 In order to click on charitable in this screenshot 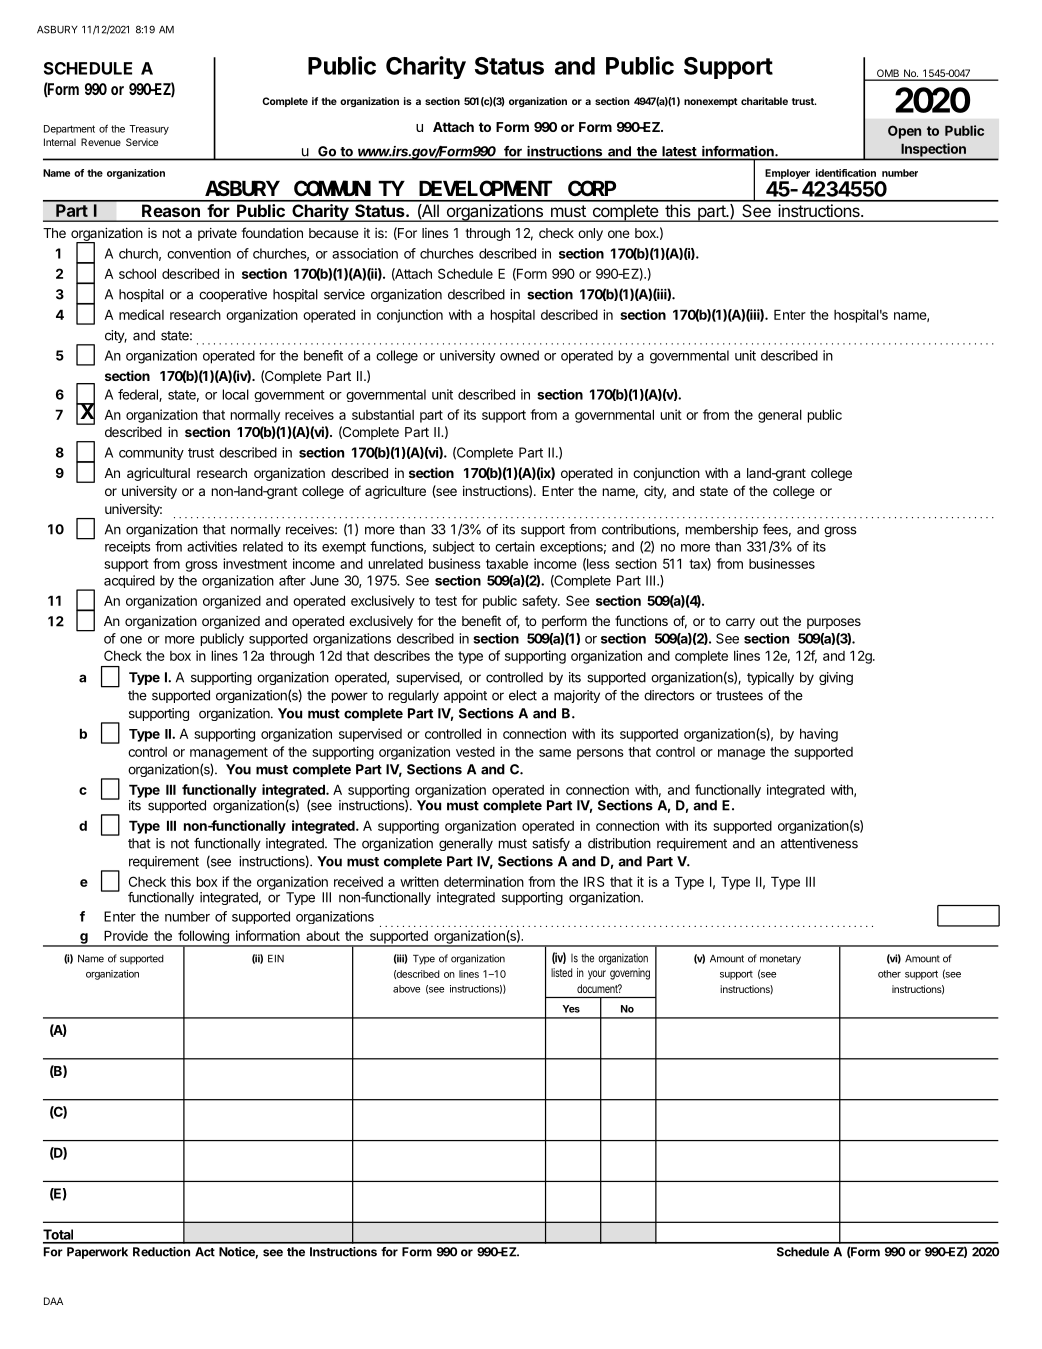, I will do `click(764, 101)`.
